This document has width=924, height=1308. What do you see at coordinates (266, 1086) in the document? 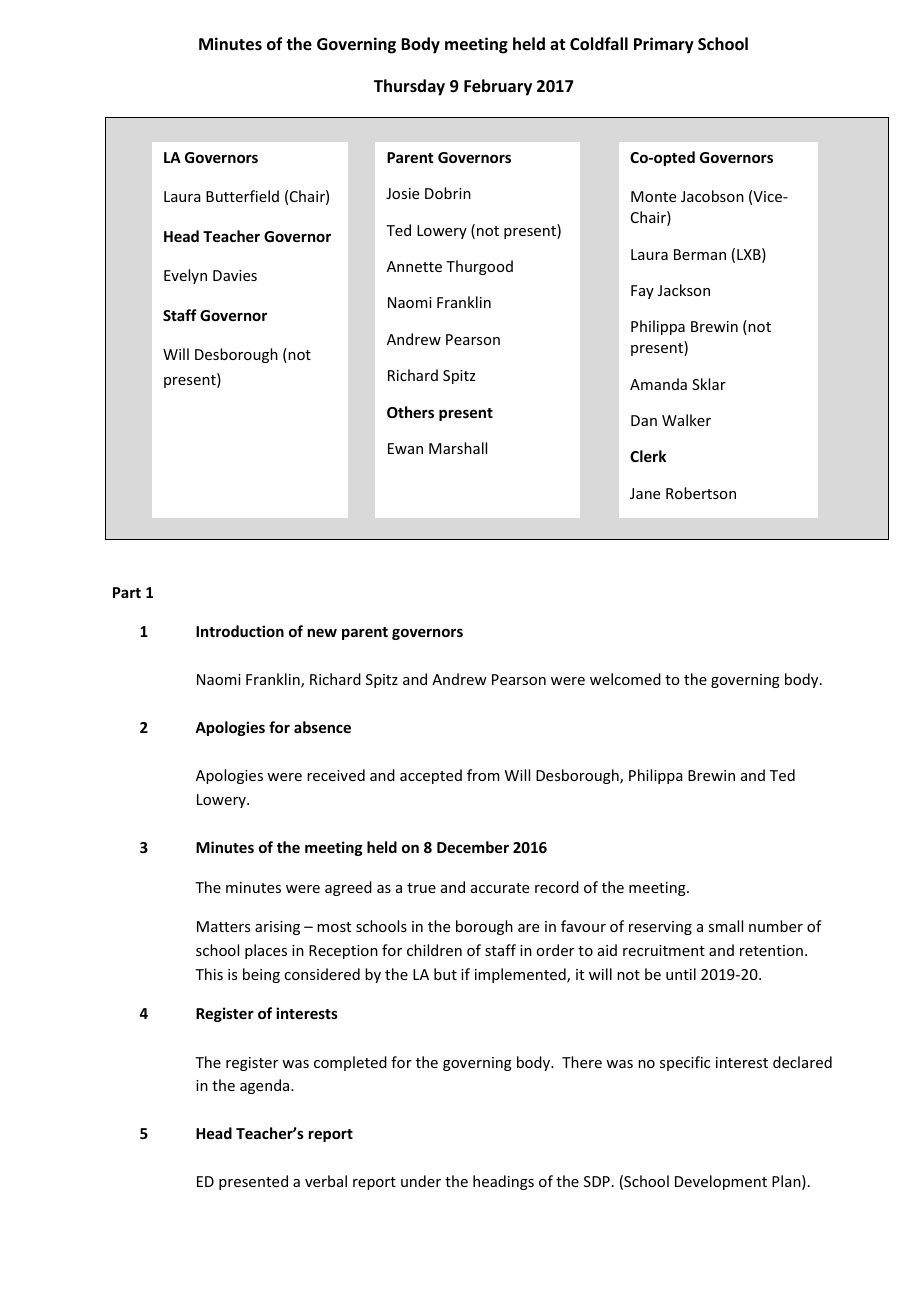
I see `agenda` at bounding box center [266, 1086].
